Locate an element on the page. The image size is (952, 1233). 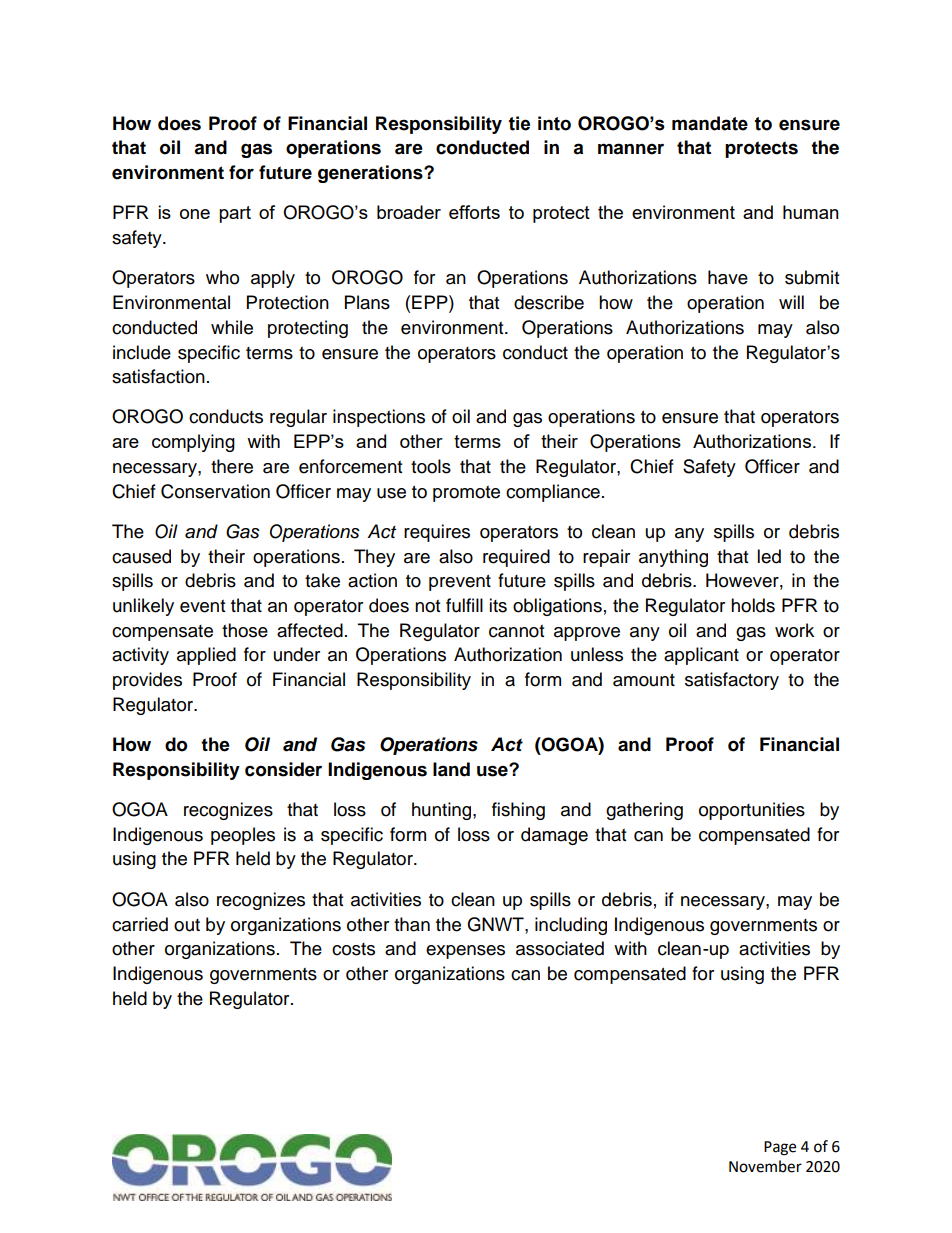
out is located at coordinates (187, 925).
